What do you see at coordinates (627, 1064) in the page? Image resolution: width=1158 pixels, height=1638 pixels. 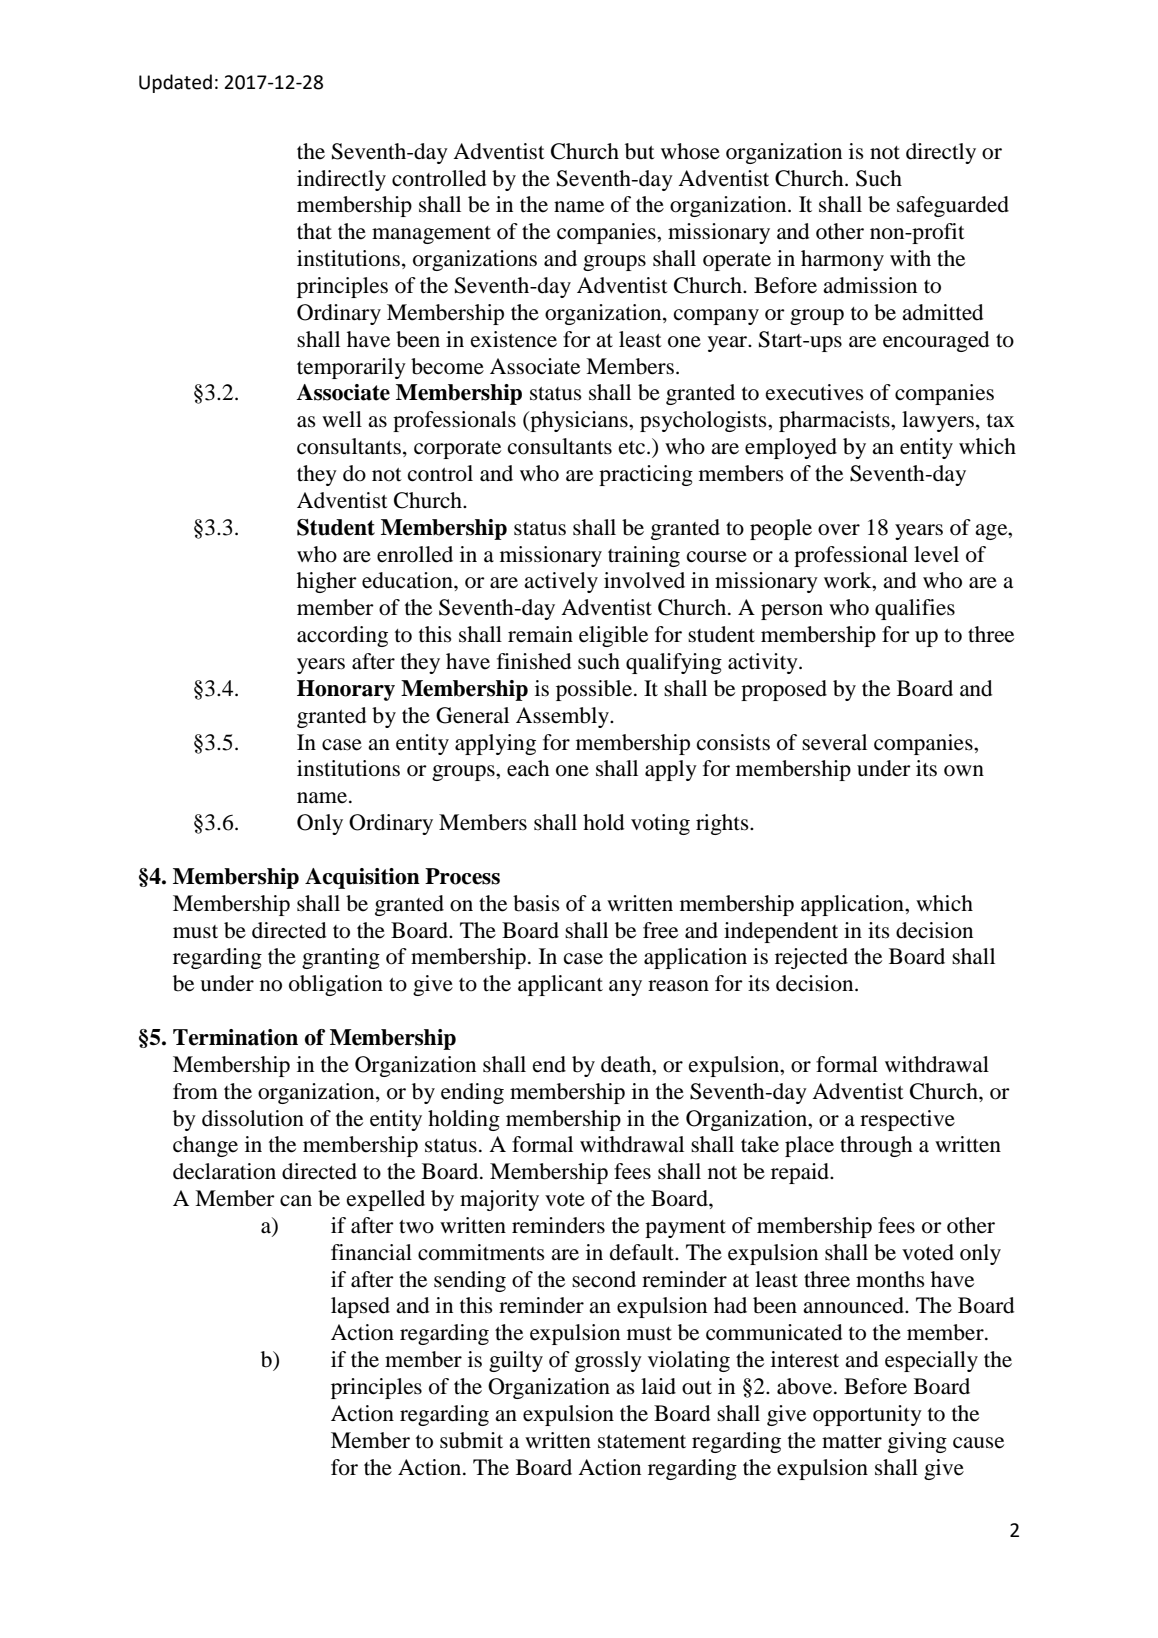 I see `death` at bounding box center [627, 1064].
